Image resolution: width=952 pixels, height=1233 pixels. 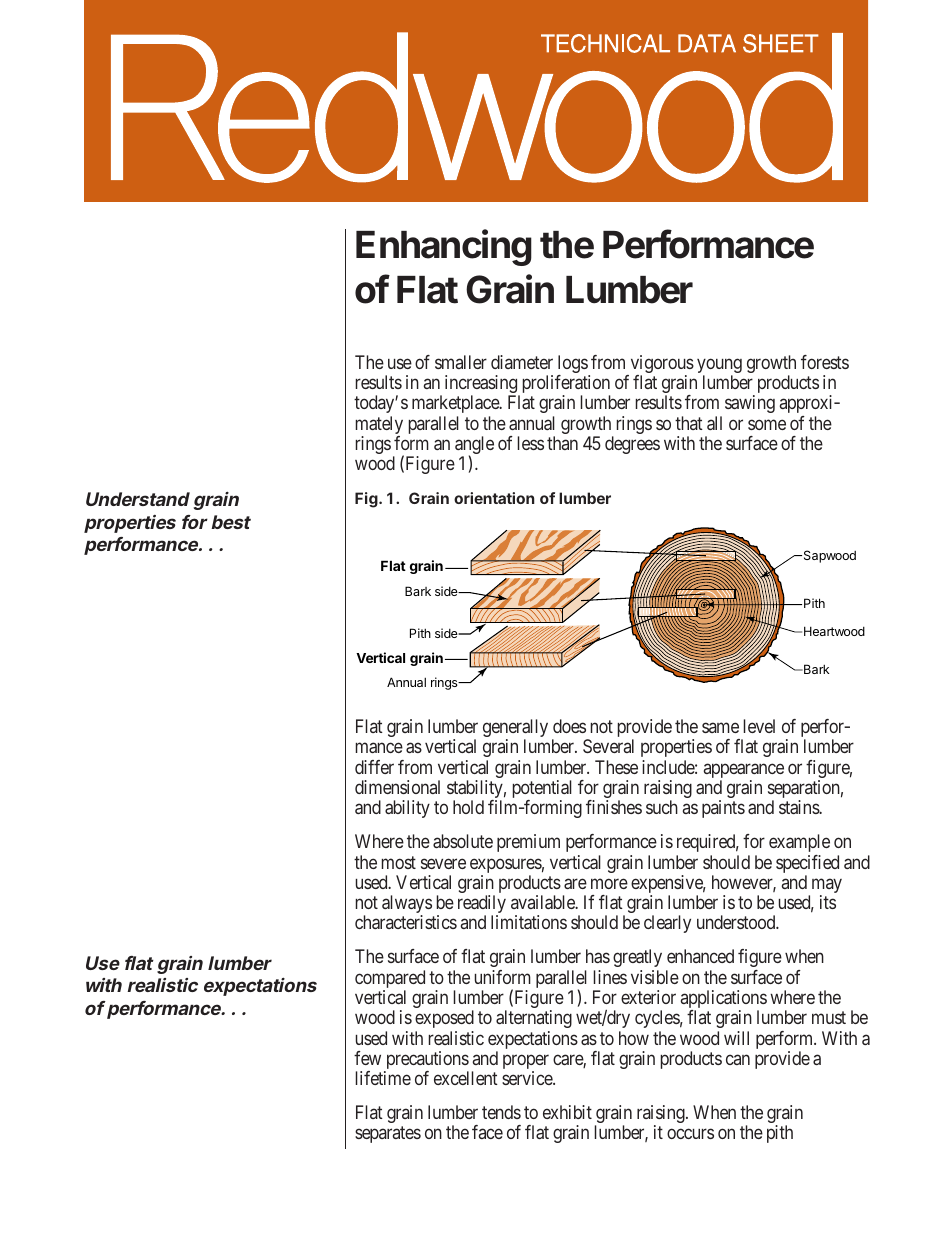 I want to click on severe, so click(x=443, y=863).
